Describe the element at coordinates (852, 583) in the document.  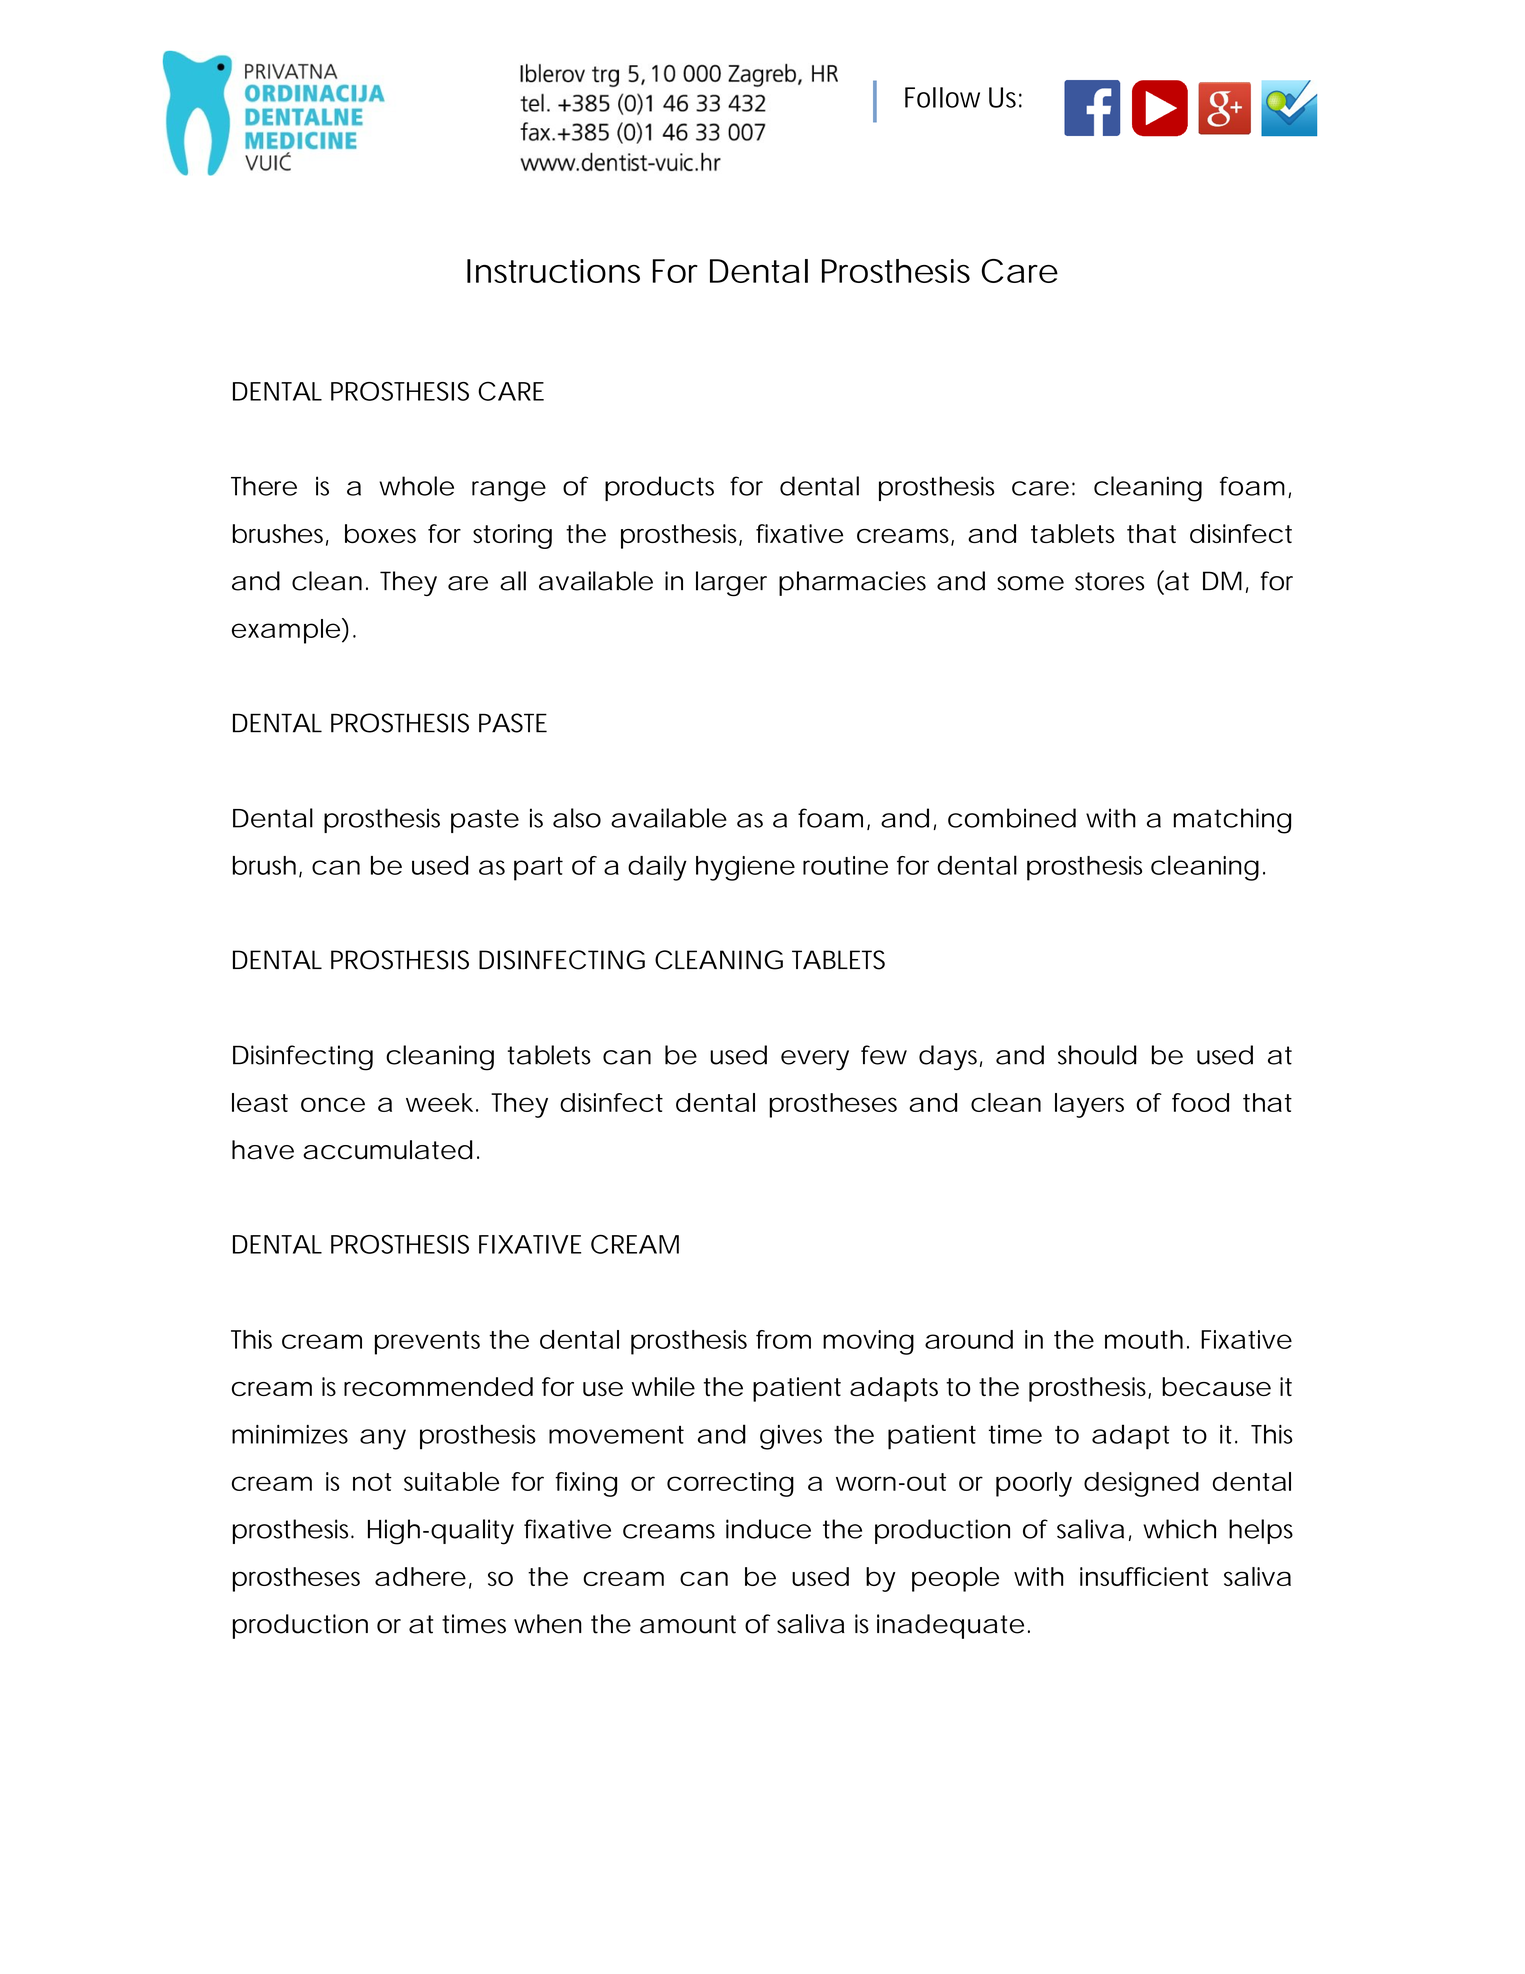
I see `pharmacies` at that location.
